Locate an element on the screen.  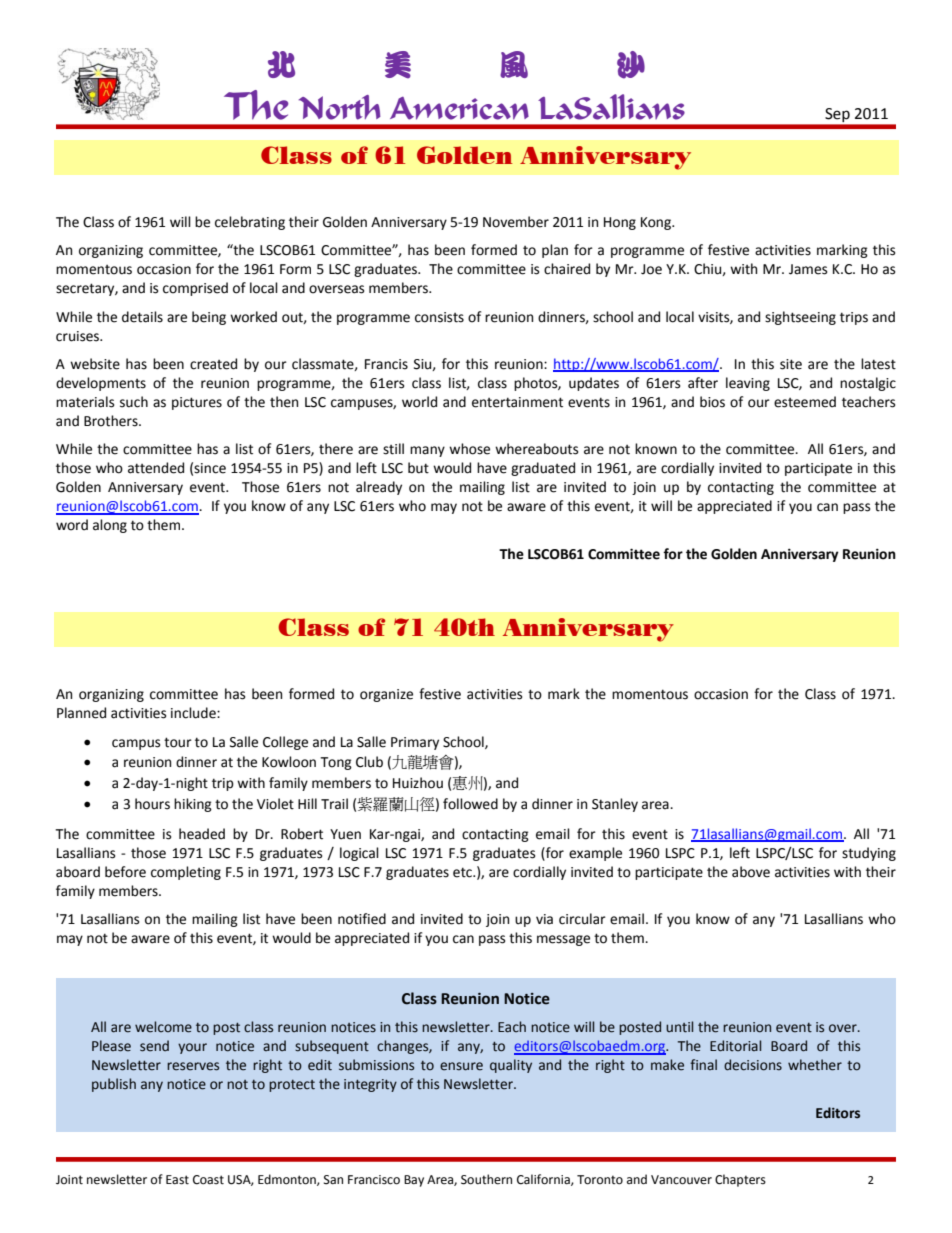
Kong is located at coordinates (657, 223).
